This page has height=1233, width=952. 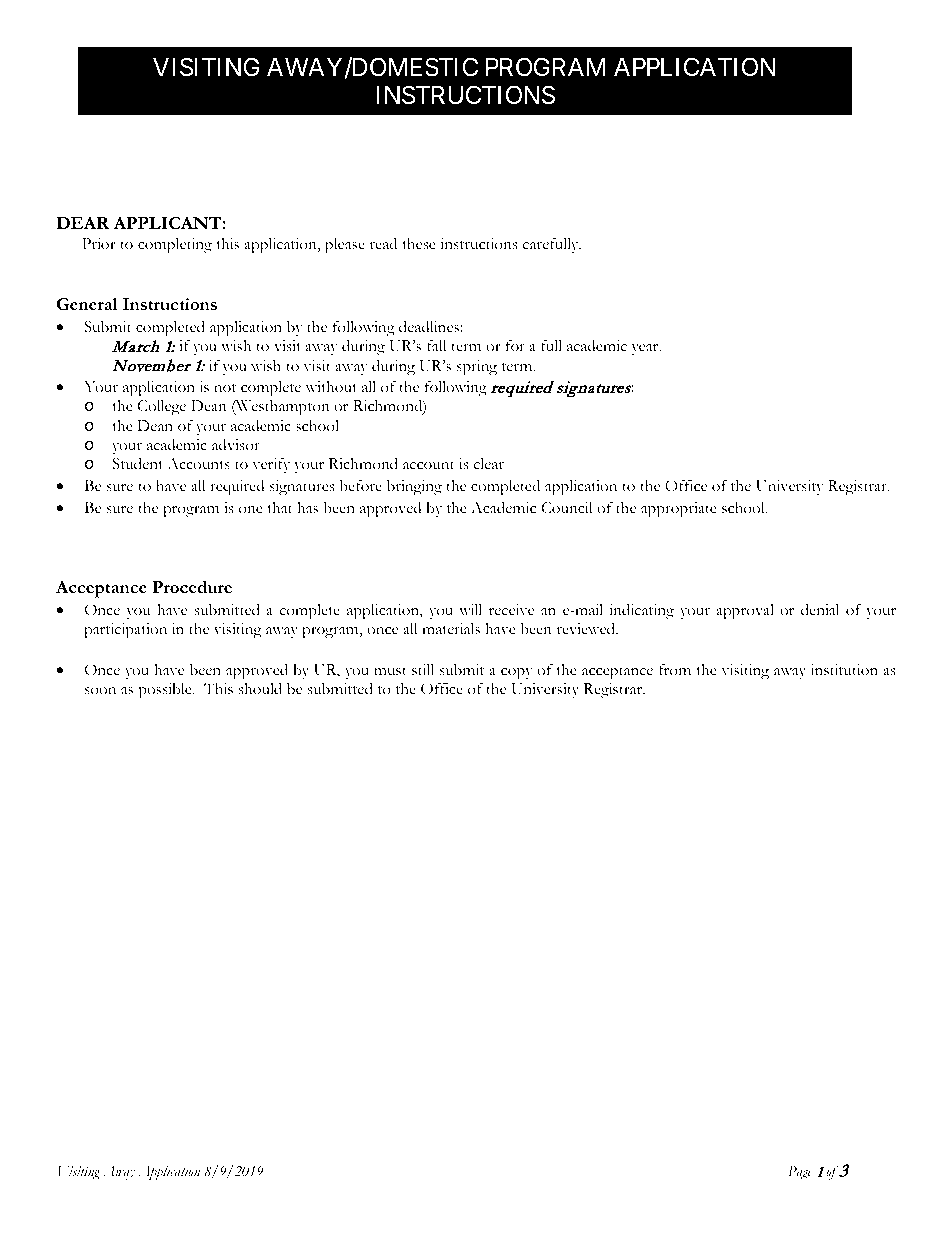 I want to click on appropriate, so click(x=679, y=510).
